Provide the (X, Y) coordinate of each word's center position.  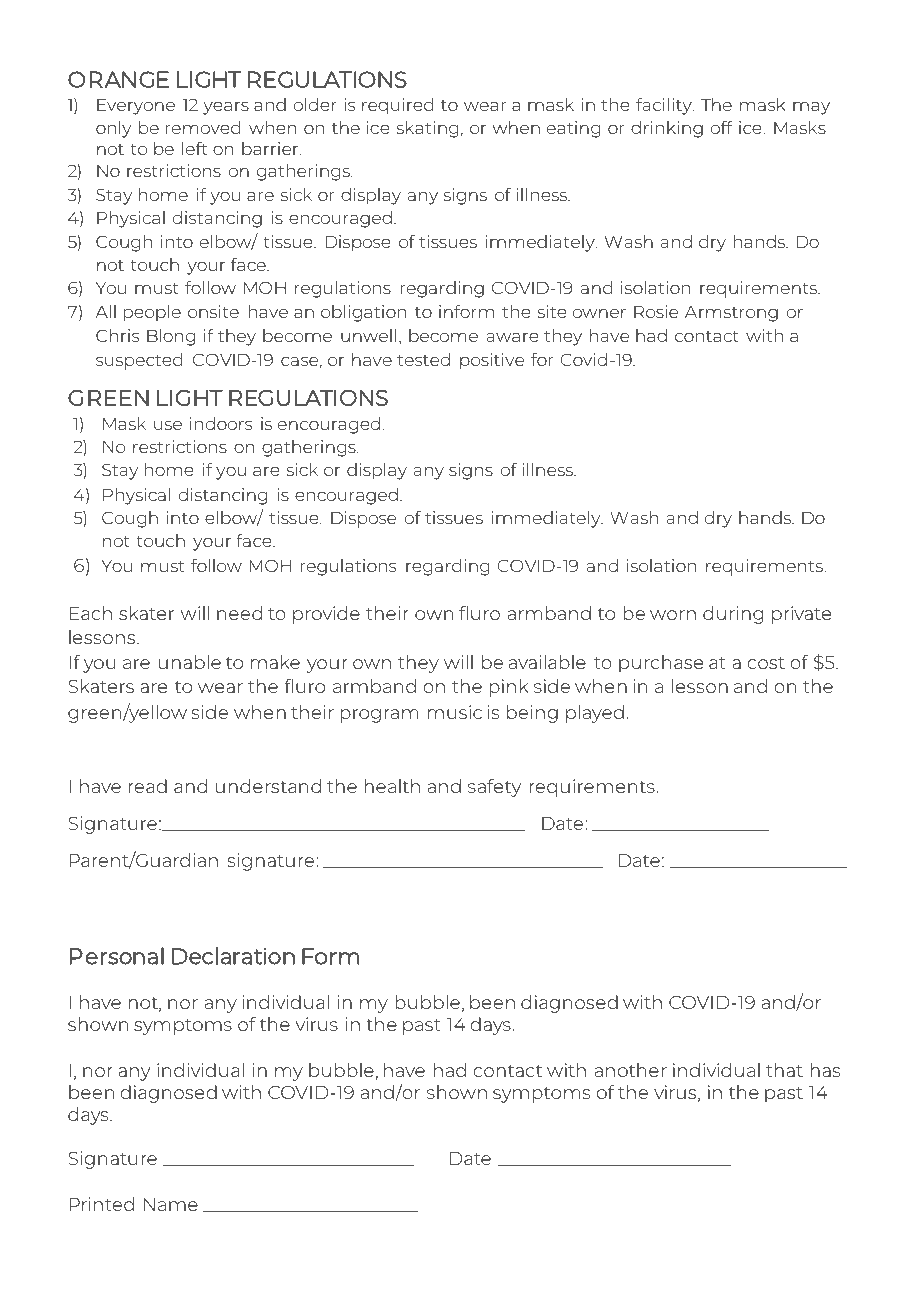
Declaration (233, 956)
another (631, 1070)
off (722, 127)
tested (423, 359)
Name (171, 1204)
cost (766, 663)
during (733, 615)
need (239, 613)
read (147, 786)
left (195, 148)
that (784, 1070)
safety (494, 788)
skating (427, 129)
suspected (139, 361)
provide (326, 615)
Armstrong (731, 314)
